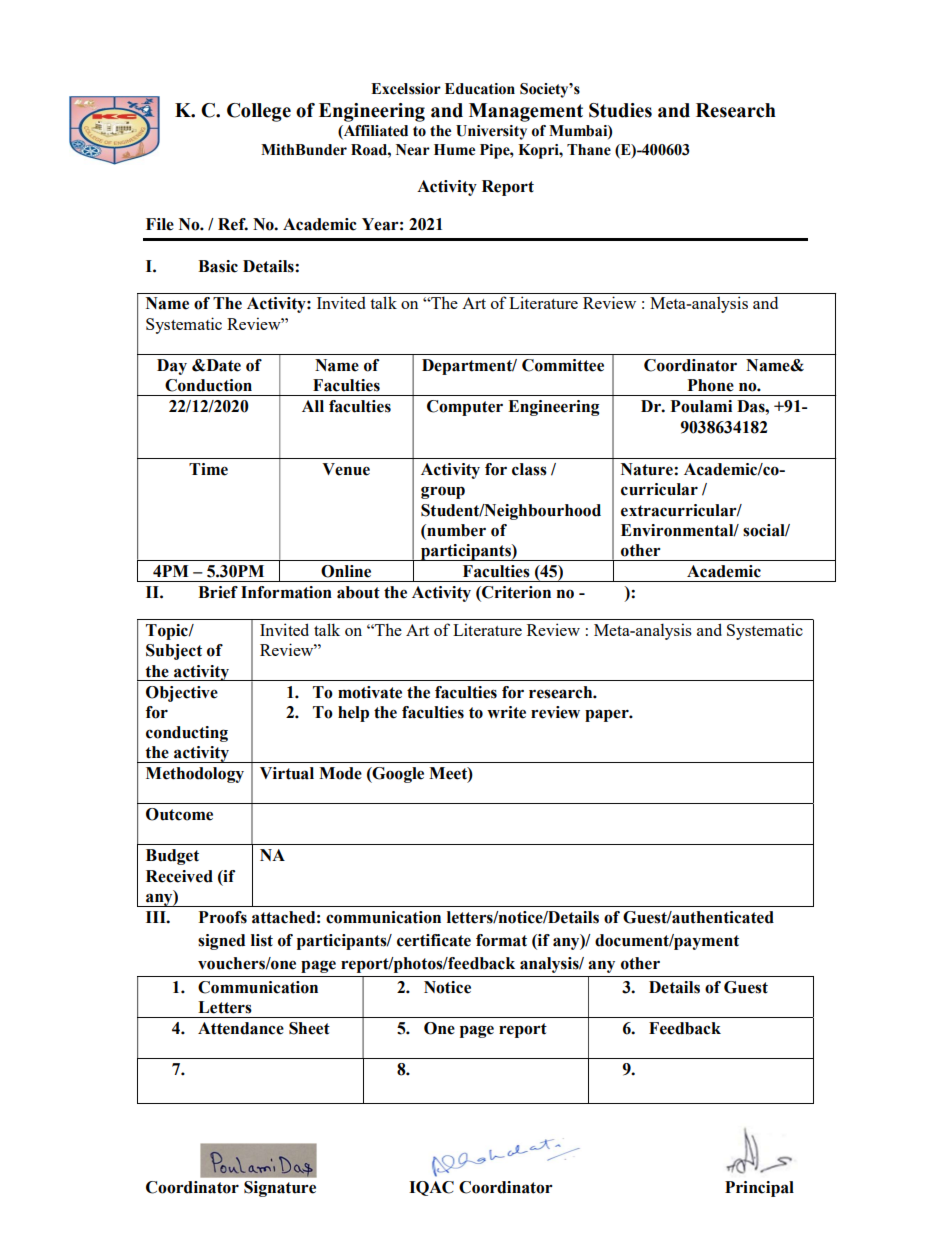  What do you see at coordinates (222, 917) in the document?
I see `Proofs` at bounding box center [222, 917].
